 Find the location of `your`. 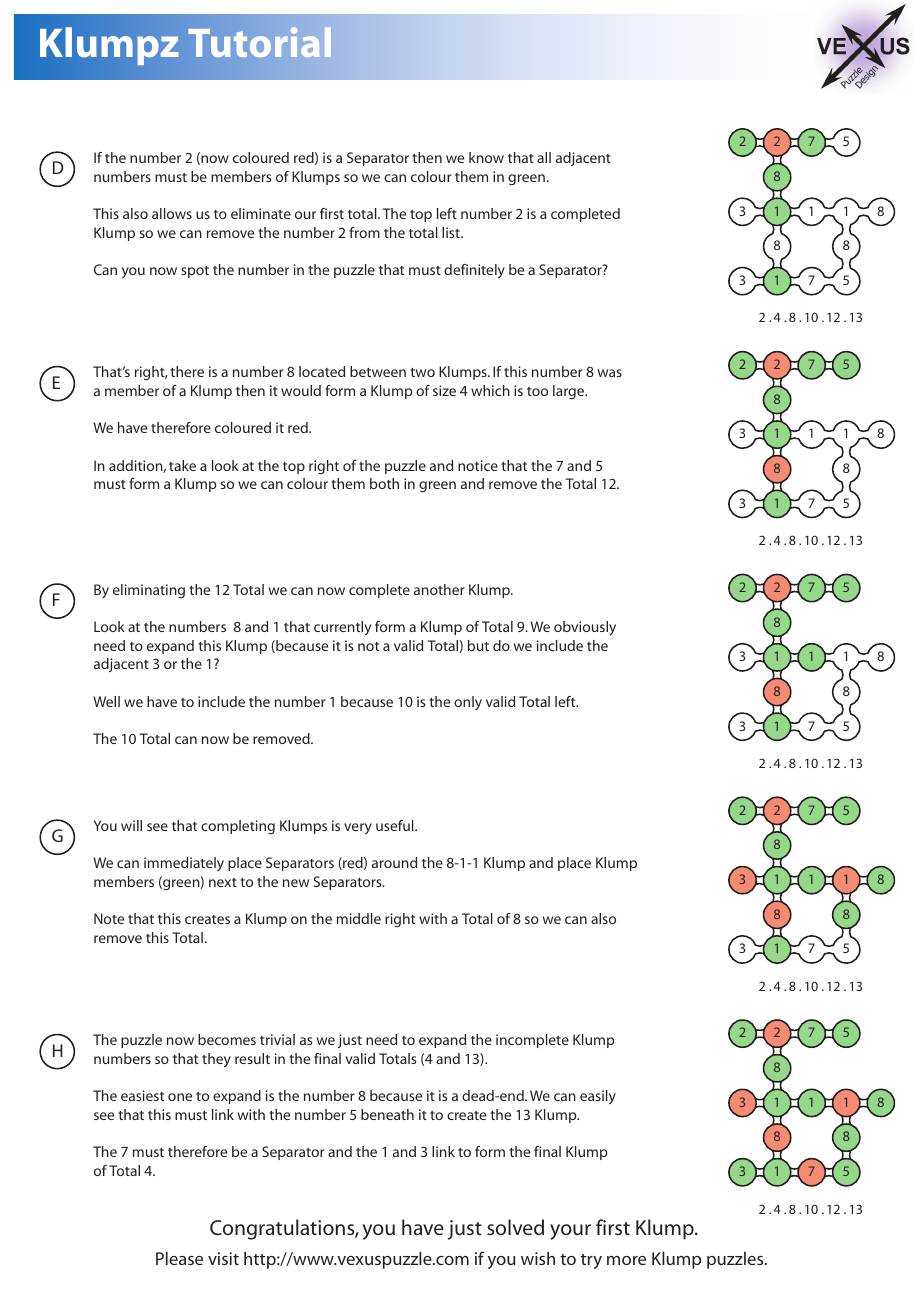

your is located at coordinates (570, 1232).
